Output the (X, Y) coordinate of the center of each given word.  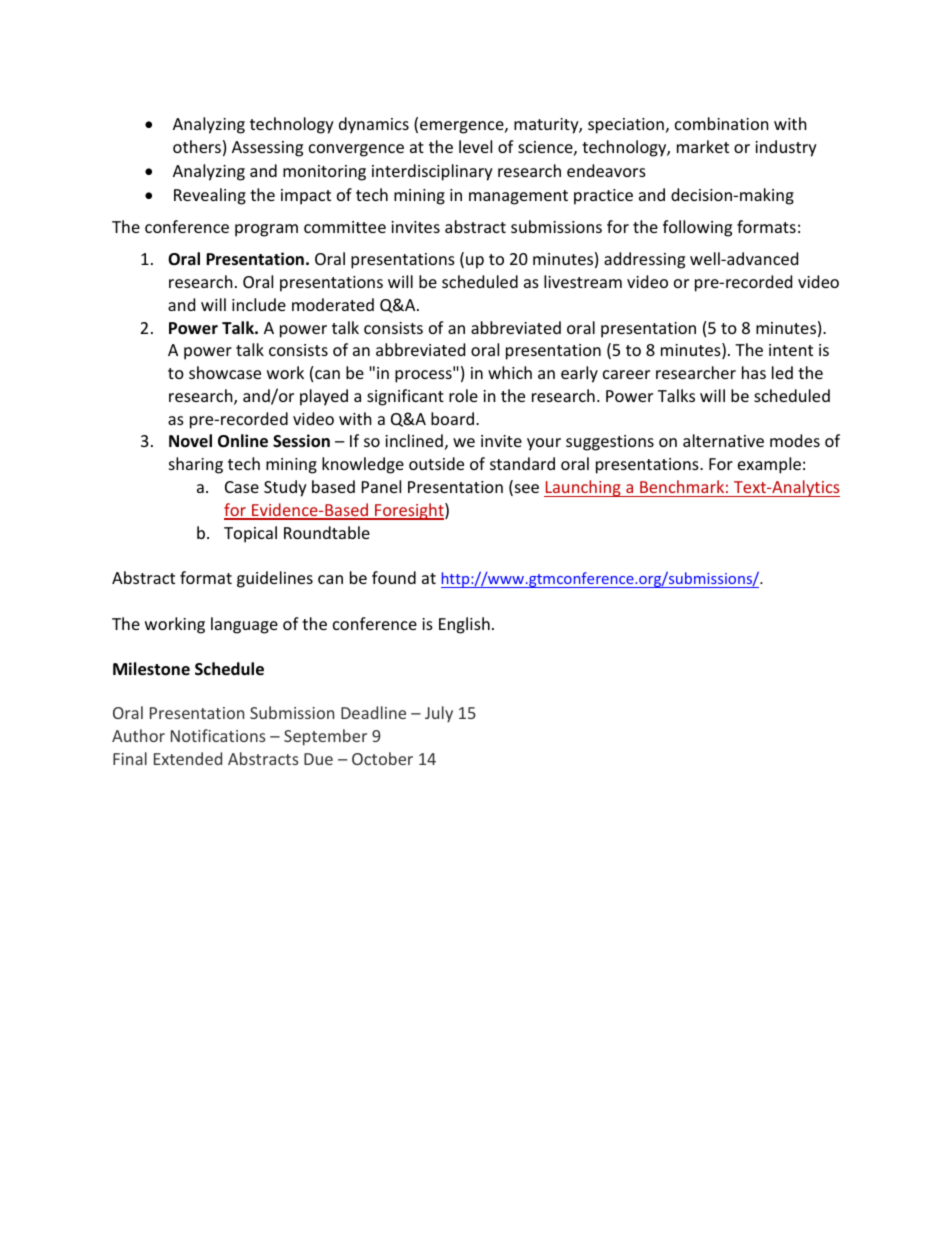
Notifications (218, 735)
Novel (190, 441)
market (703, 146)
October (382, 758)
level (475, 146)
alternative (723, 440)
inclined (414, 440)
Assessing (267, 149)
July (439, 714)
